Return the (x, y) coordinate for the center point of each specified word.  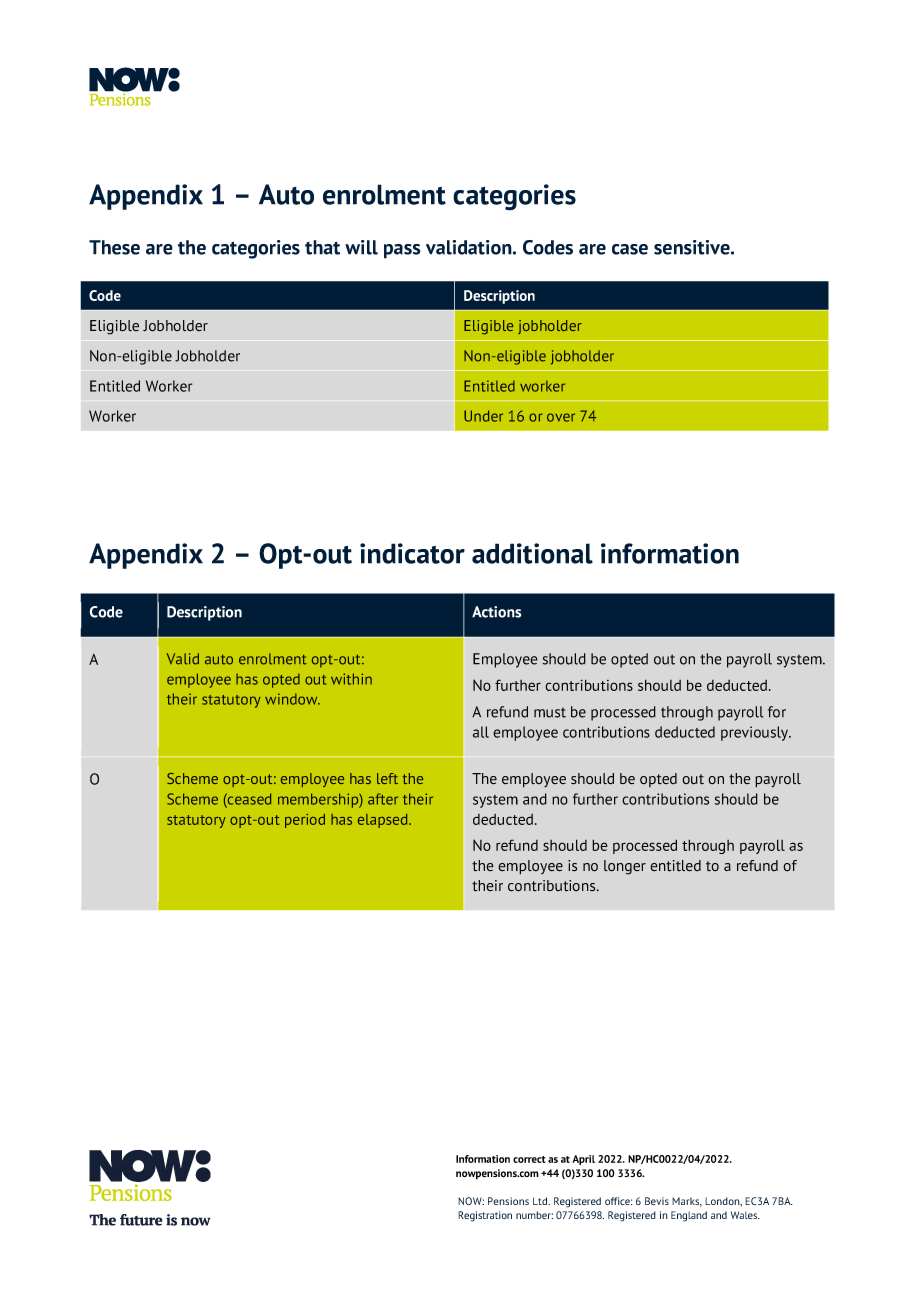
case (630, 249)
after (383, 799)
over (561, 417)
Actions (496, 612)
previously (755, 733)
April (583, 1160)
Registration (485, 1216)
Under (483, 416)
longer (625, 867)
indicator (412, 553)
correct (529, 1159)
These (114, 247)
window (292, 699)
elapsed (384, 821)
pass (402, 251)
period (305, 821)
